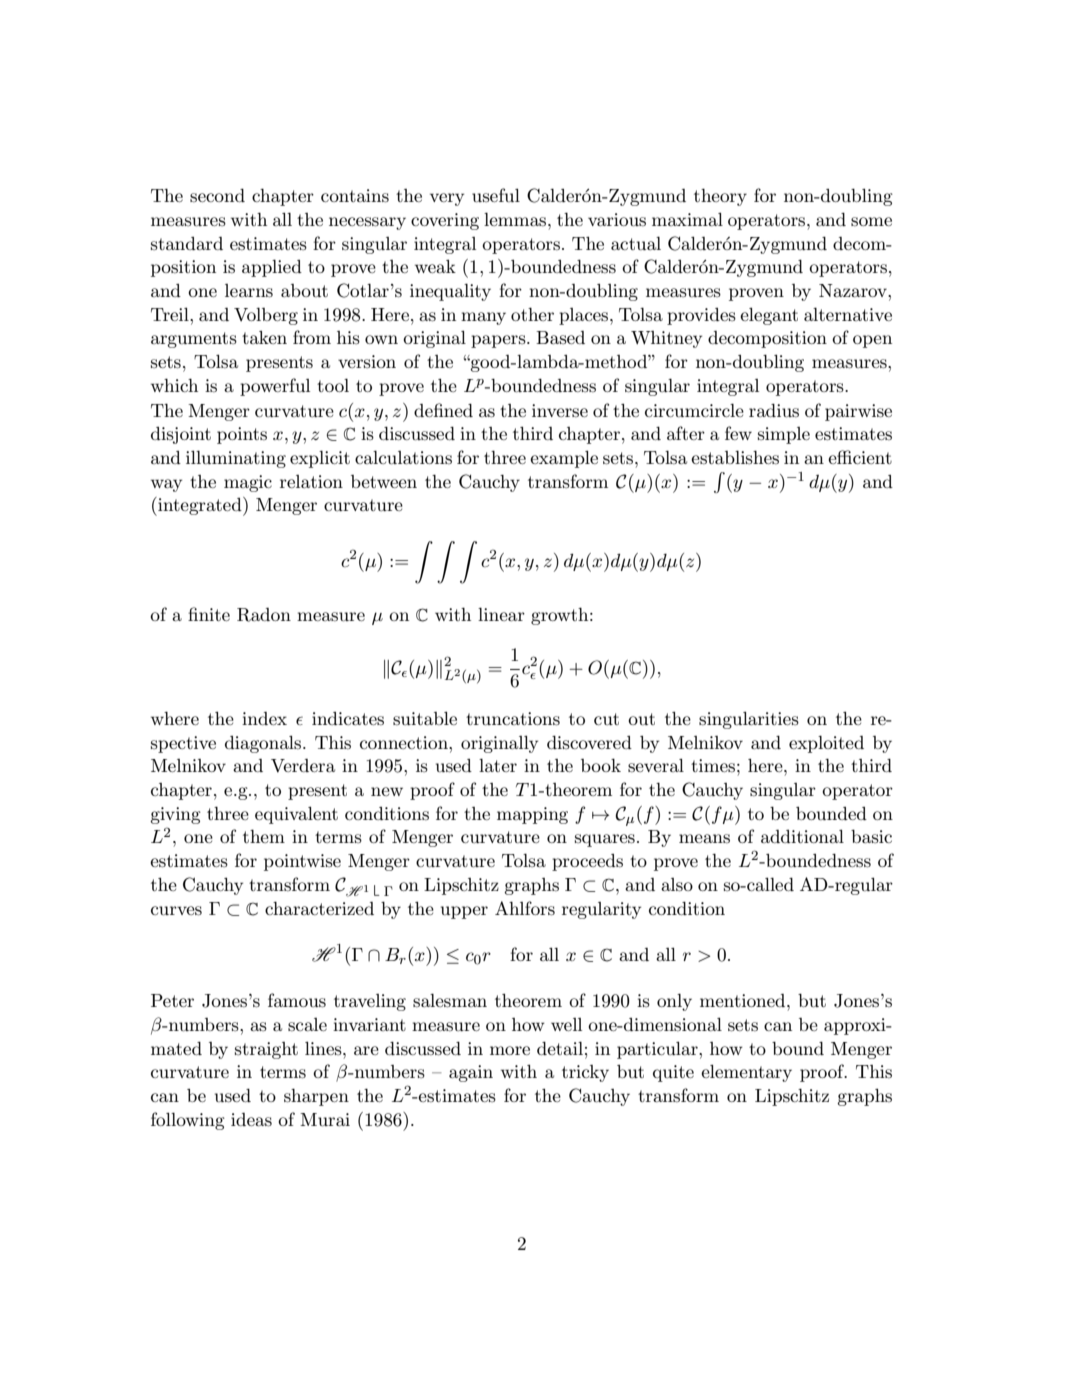  I want to click on additional, so click(802, 836).
